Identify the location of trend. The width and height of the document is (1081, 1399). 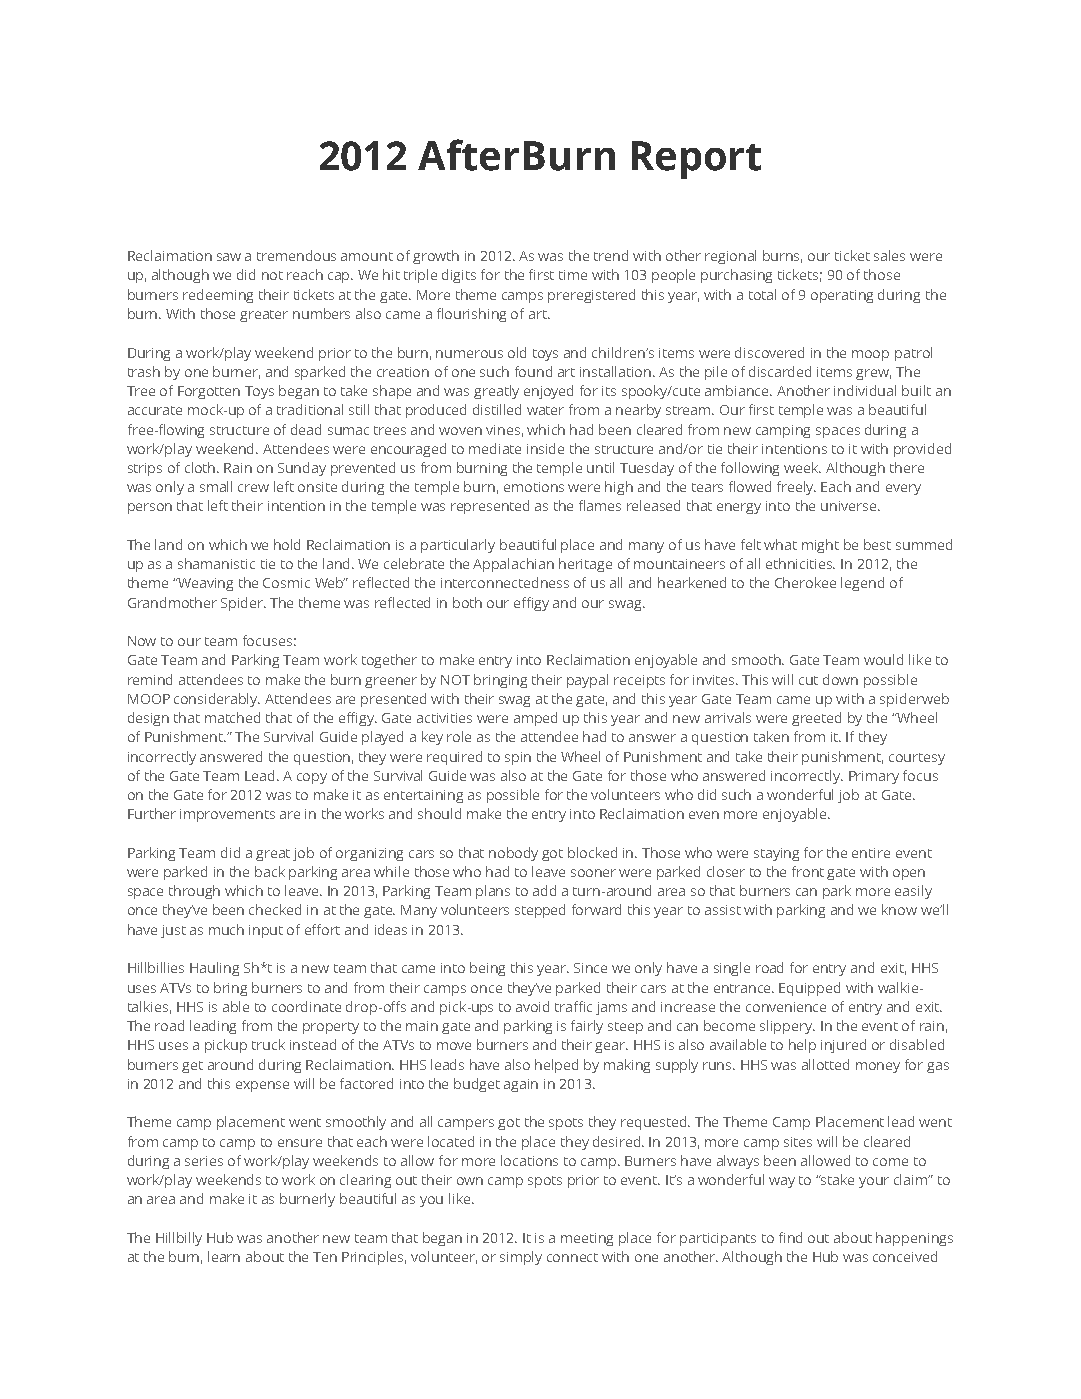
(611, 255).
